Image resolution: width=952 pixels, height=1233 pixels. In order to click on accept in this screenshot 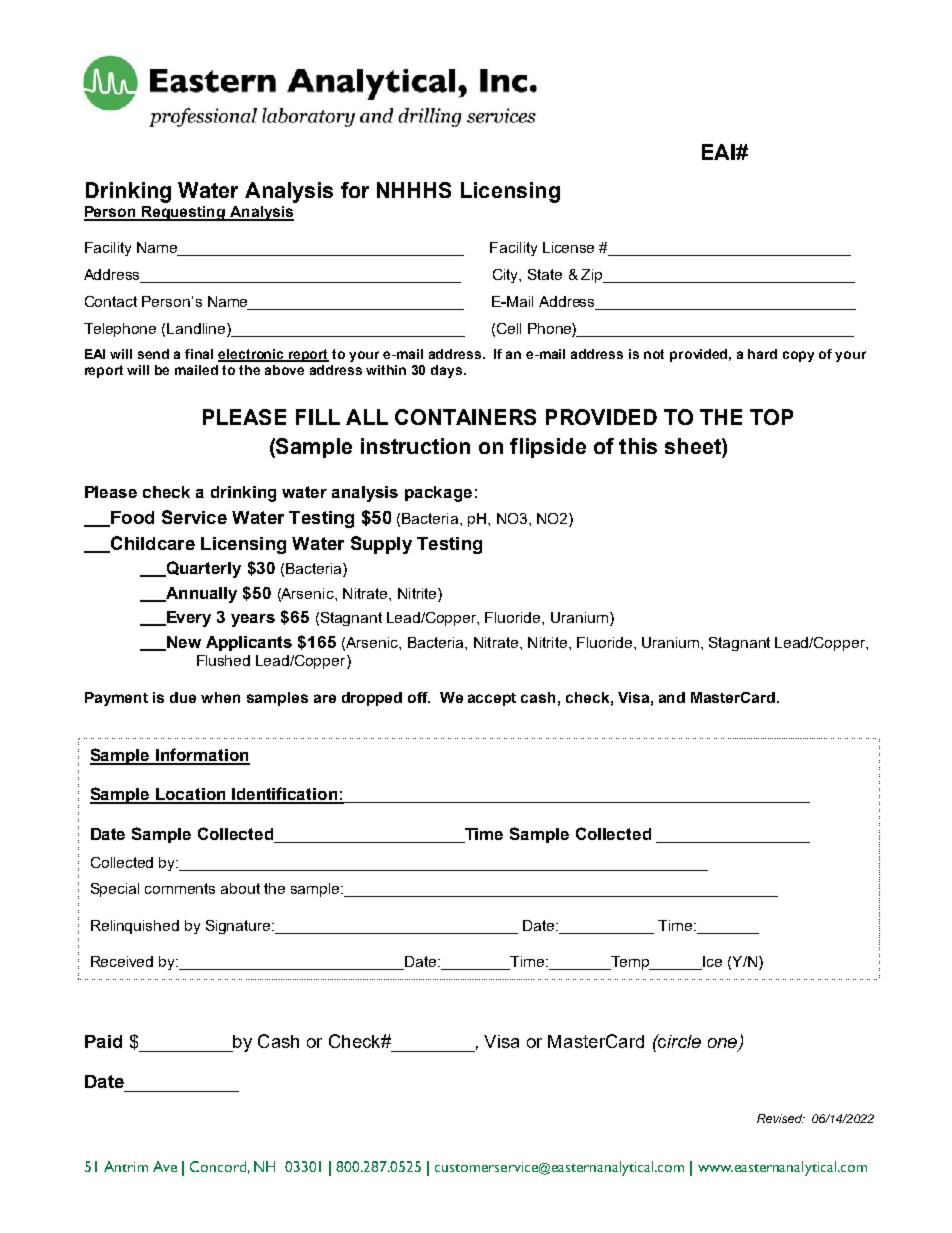, I will do `click(492, 699)`.
